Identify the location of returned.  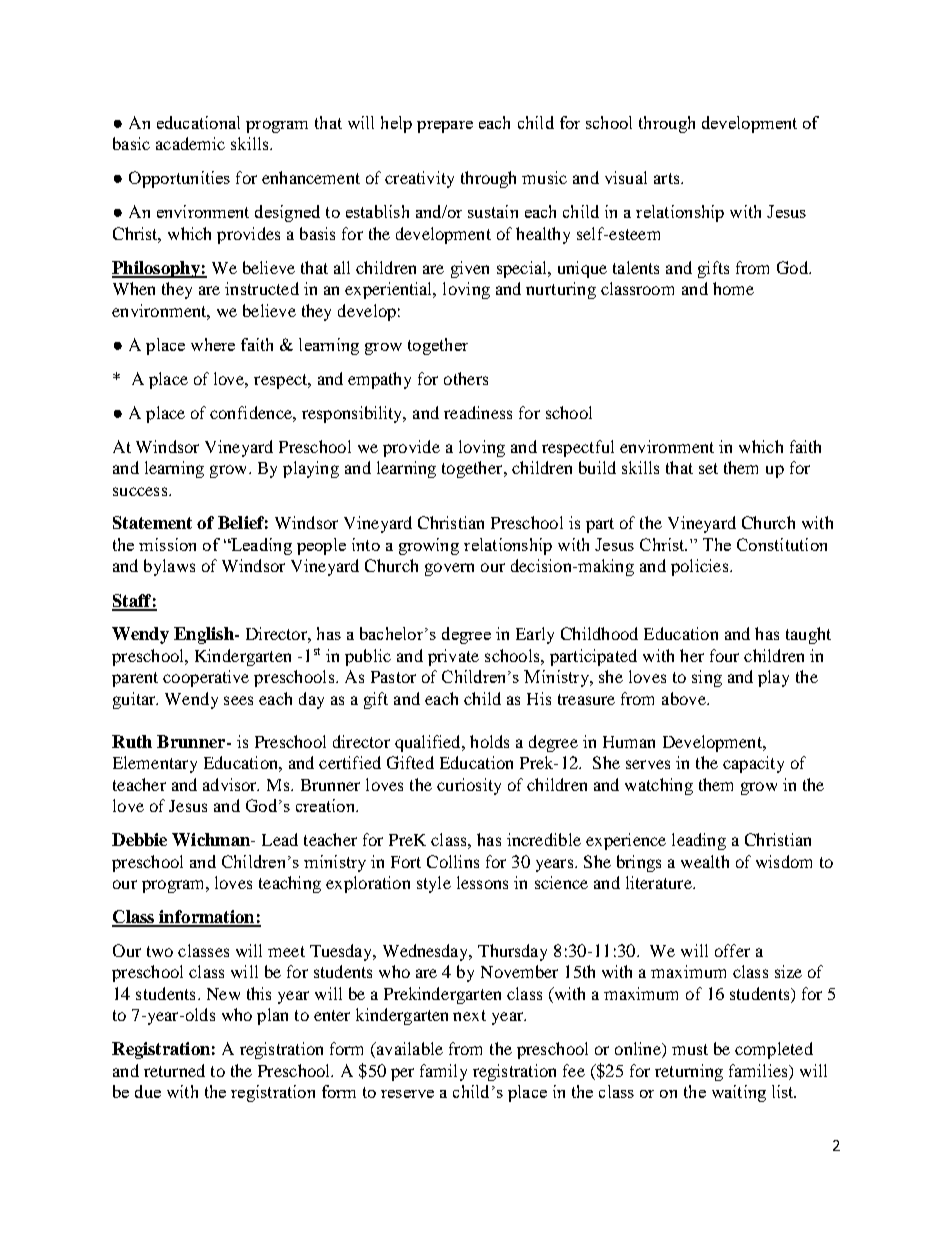
(174, 1070).
